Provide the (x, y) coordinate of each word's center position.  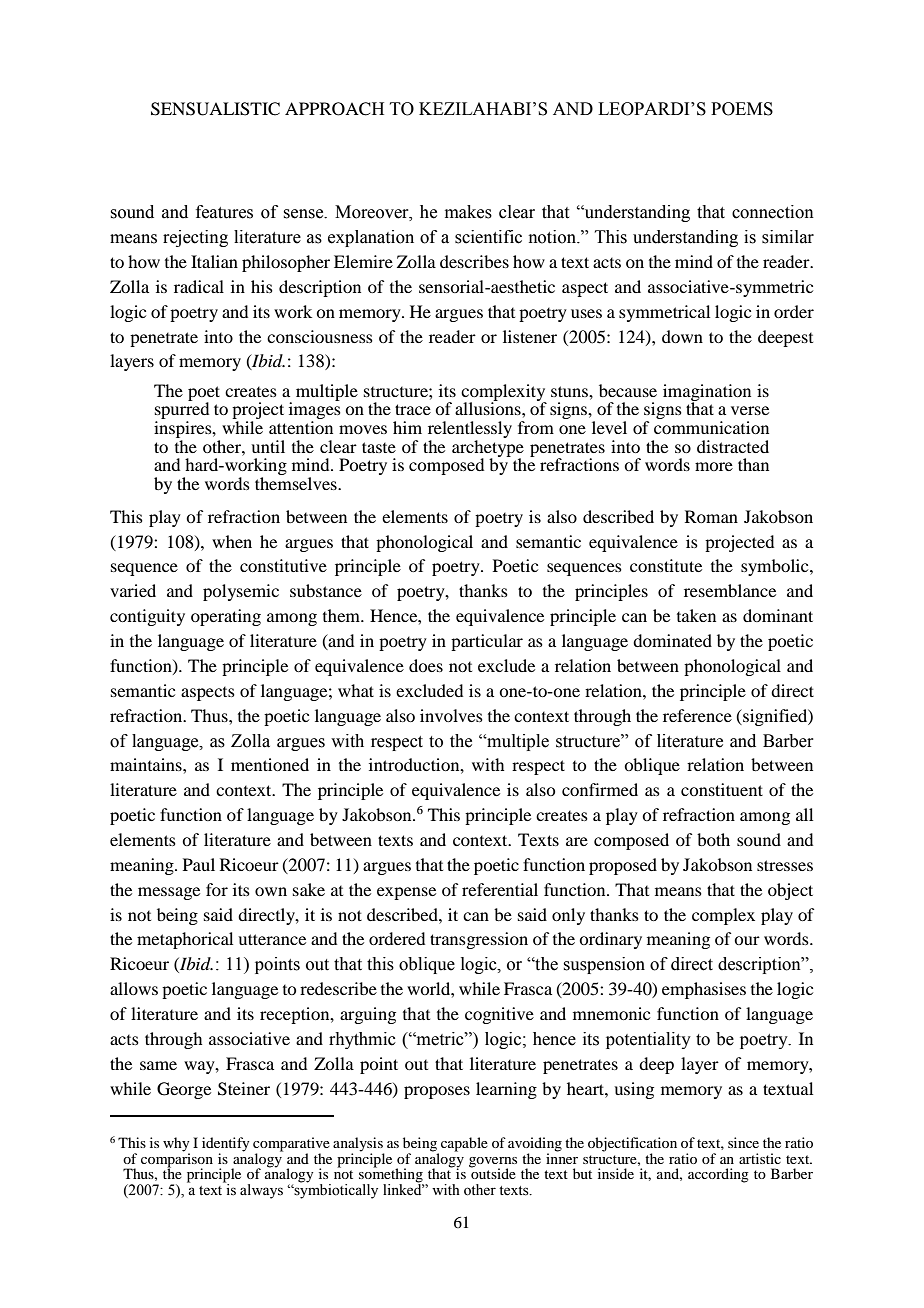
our (747, 940)
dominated (672, 640)
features (224, 212)
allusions (489, 407)
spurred (182, 411)
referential (500, 889)
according (718, 1175)
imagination (707, 393)
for (217, 889)
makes (468, 212)
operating (226, 617)
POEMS (742, 109)
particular (487, 642)
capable (464, 1144)
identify (225, 1145)
